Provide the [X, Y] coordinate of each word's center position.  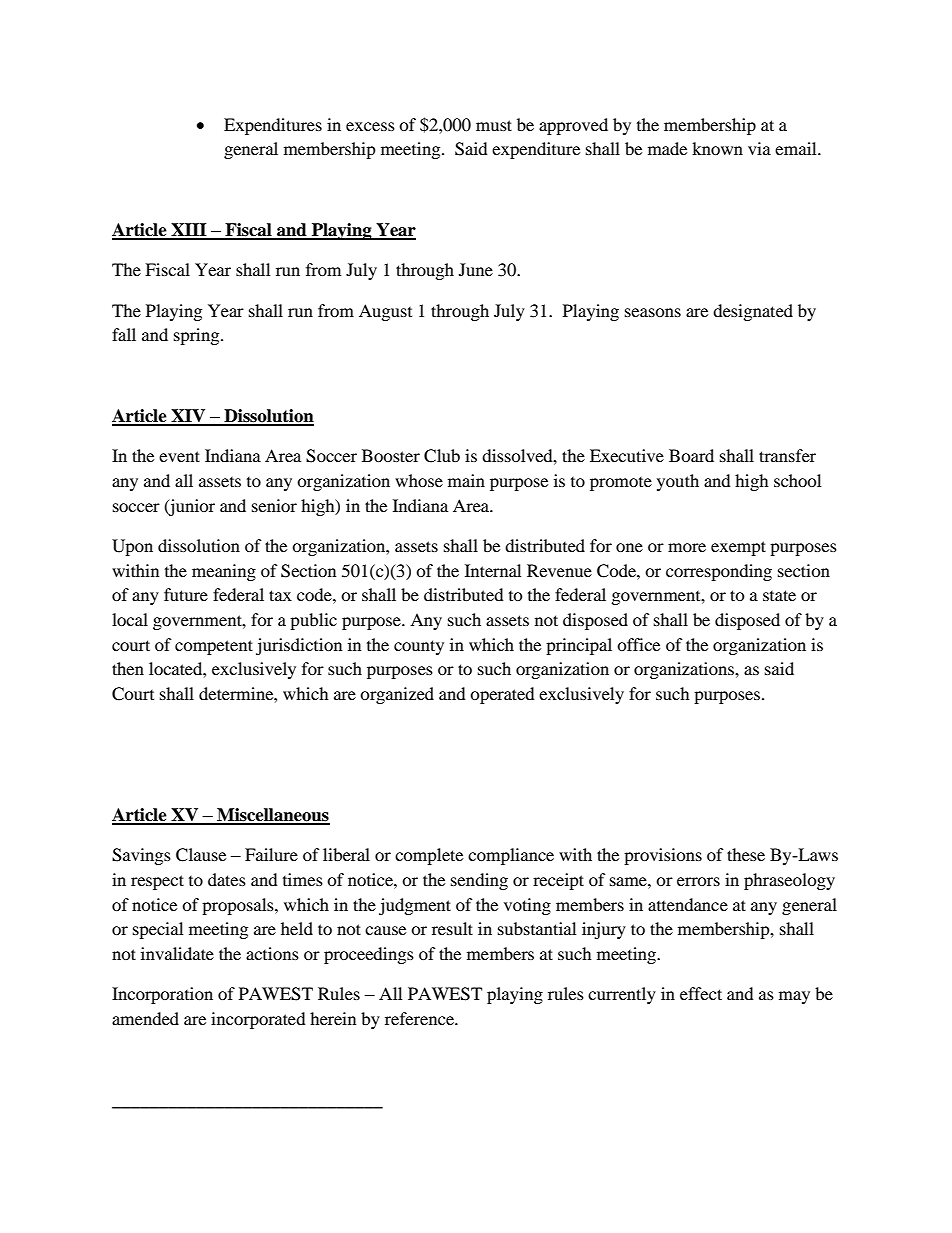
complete [429, 856]
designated [753, 312]
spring [198, 336]
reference [420, 1018]
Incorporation [162, 995]
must [494, 125]
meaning [224, 572]
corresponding [719, 572]
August [385, 312]
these [746, 854]
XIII [189, 231]
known [717, 148]
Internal [493, 570]
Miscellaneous [272, 816]
